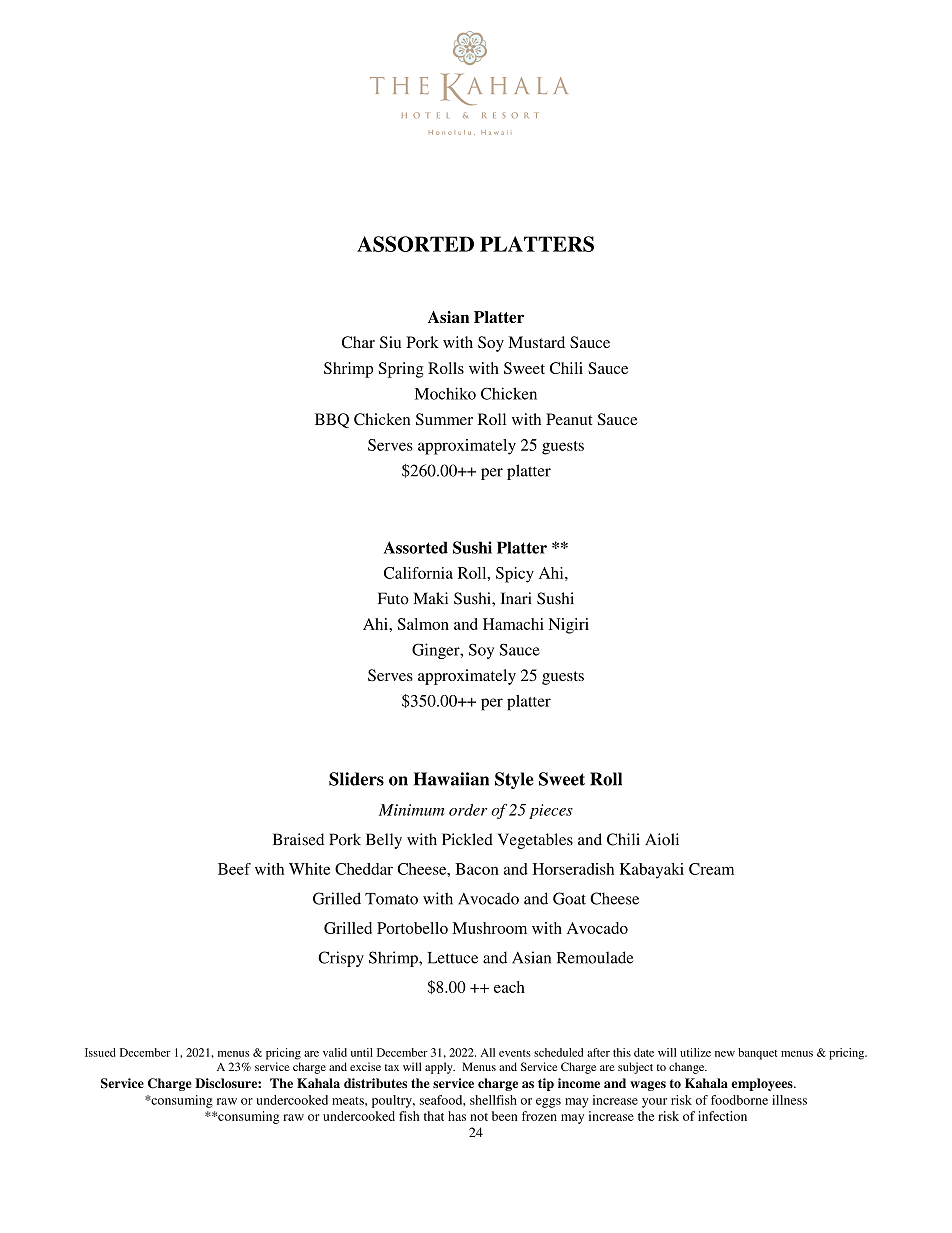 The image size is (952, 1233). Describe the element at coordinates (332, 420) in the screenshot. I see `BBQ` at that location.
